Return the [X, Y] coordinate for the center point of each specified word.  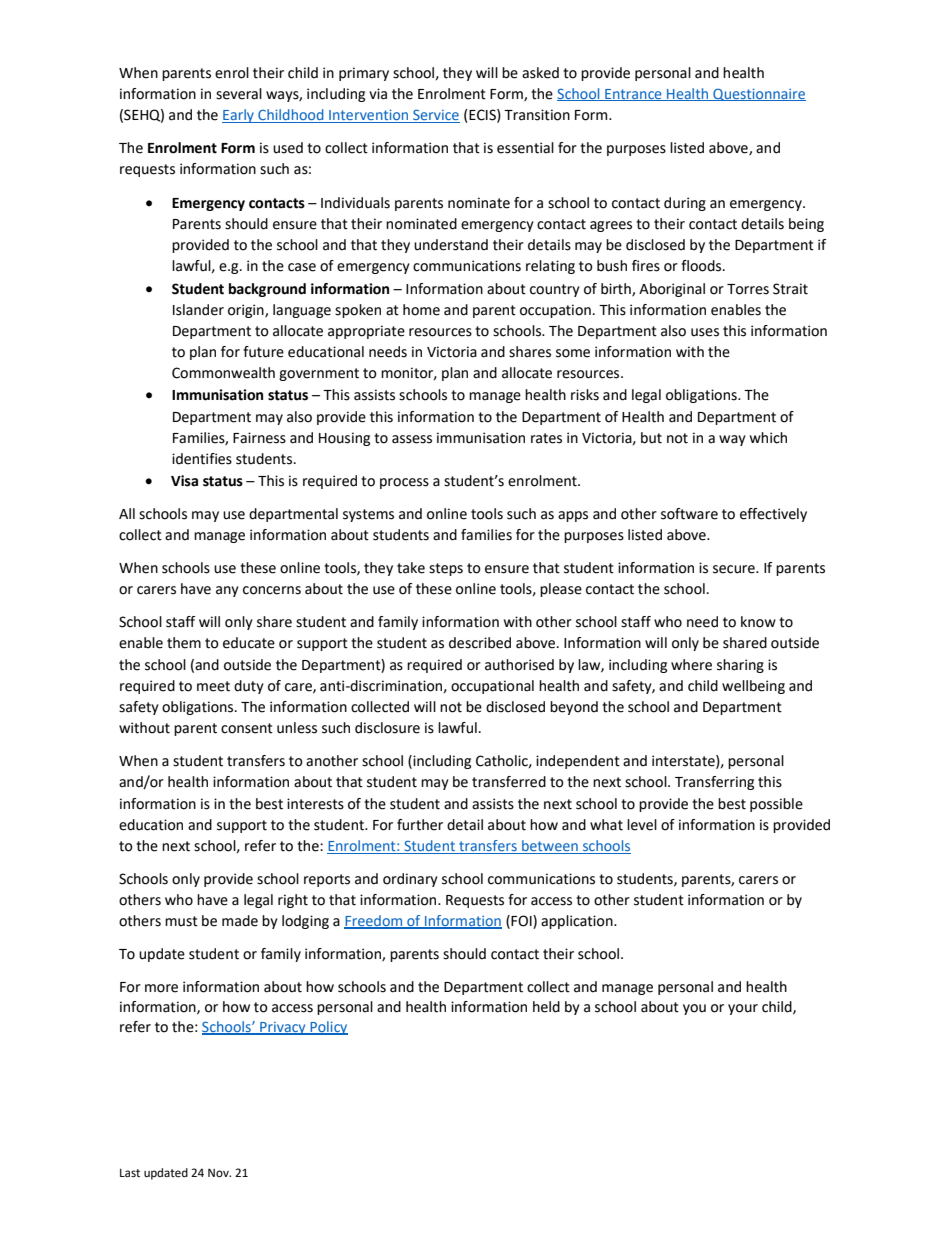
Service [436, 114]
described [480, 643]
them [184, 643]
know [758, 622]
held [546, 1007]
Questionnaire [758, 94]
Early [239, 116]
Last [130, 1173]
